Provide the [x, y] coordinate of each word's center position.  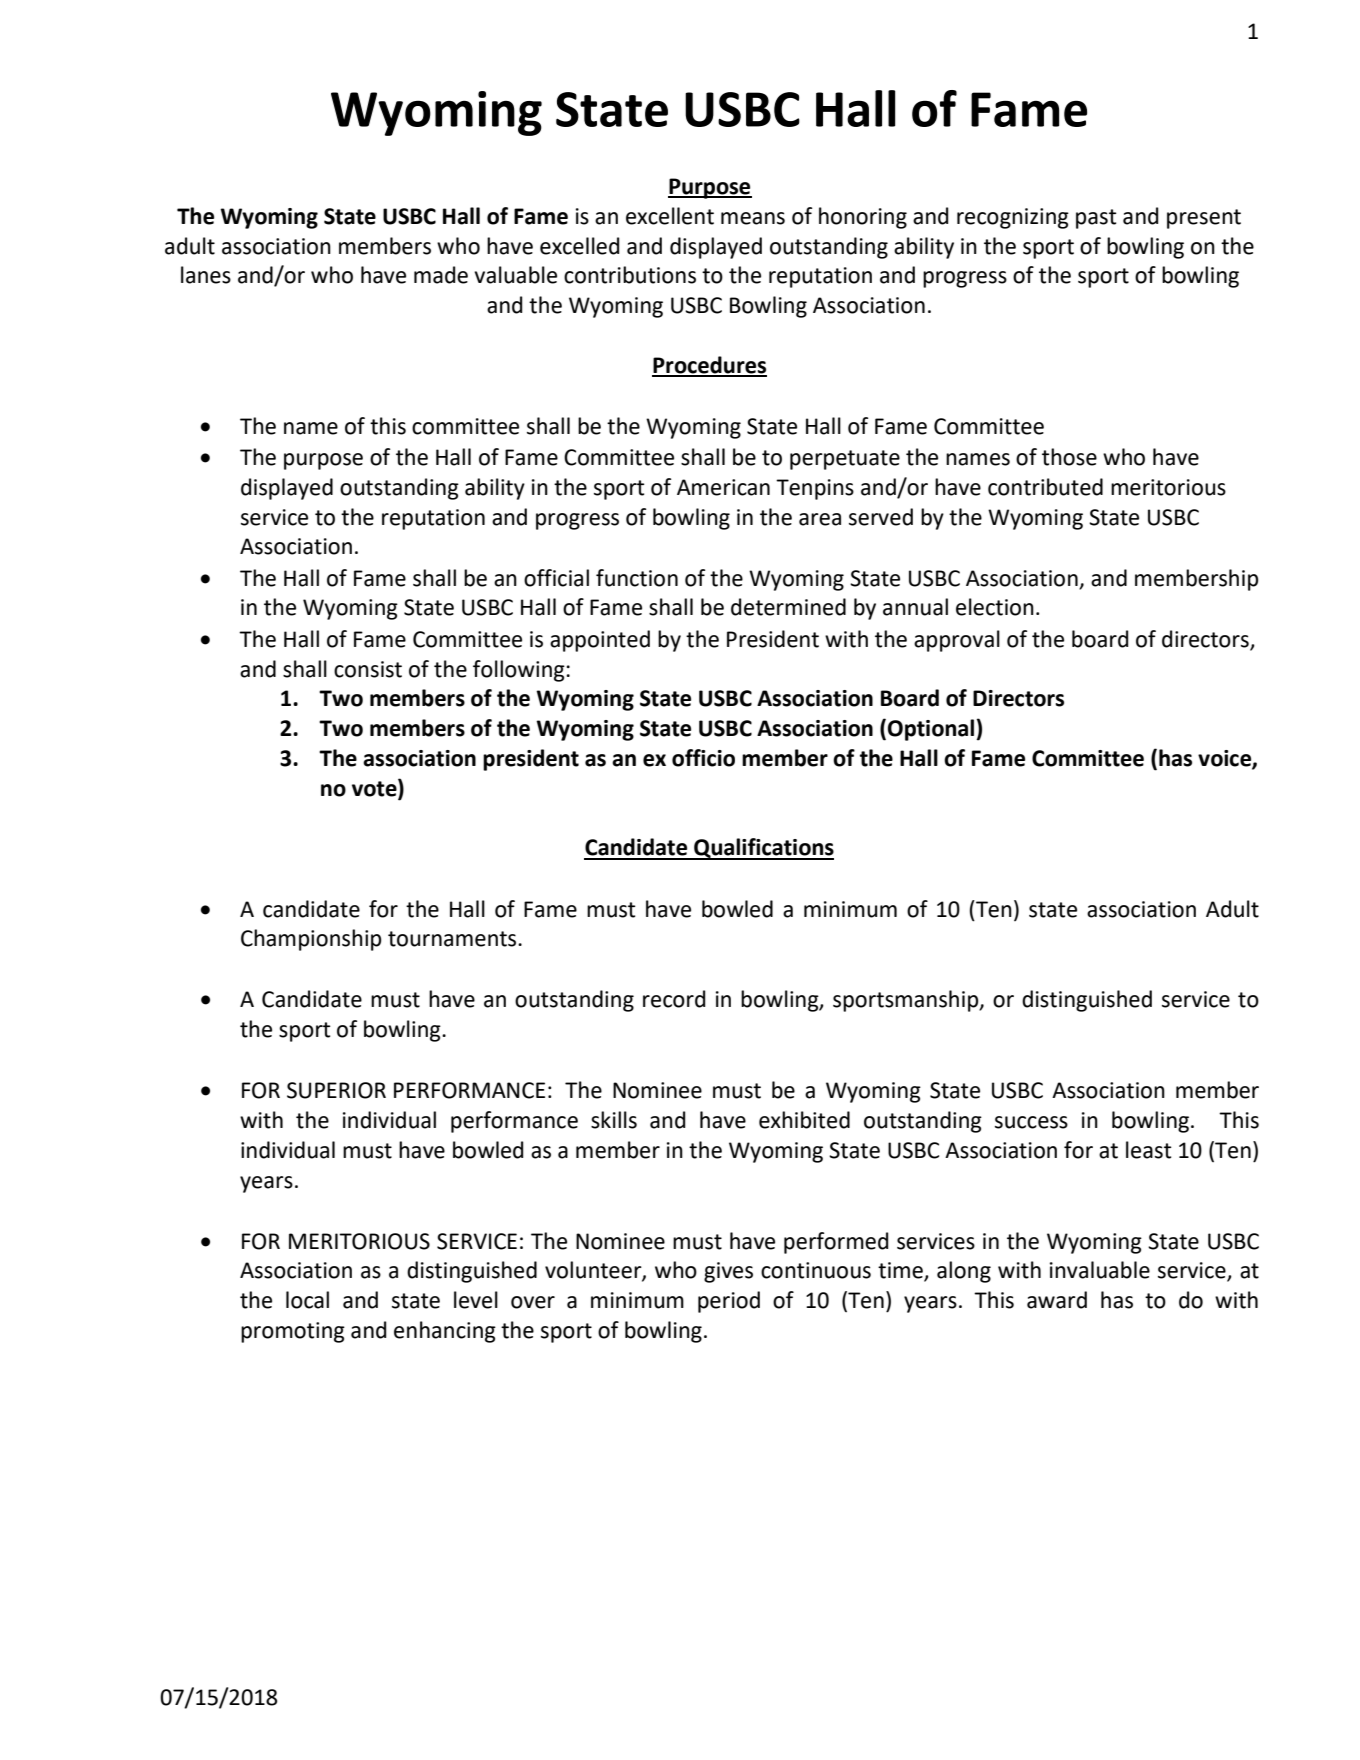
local [307, 1300]
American [723, 487]
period [729, 1302]
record [674, 999]
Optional [932, 730]
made [441, 275]
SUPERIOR [336, 1090]
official [556, 578]
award [1057, 1300]
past [1096, 219]
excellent [670, 216]
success [1031, 1122]
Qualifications [763, 849]
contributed [1045, 487]
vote [375, 788]
